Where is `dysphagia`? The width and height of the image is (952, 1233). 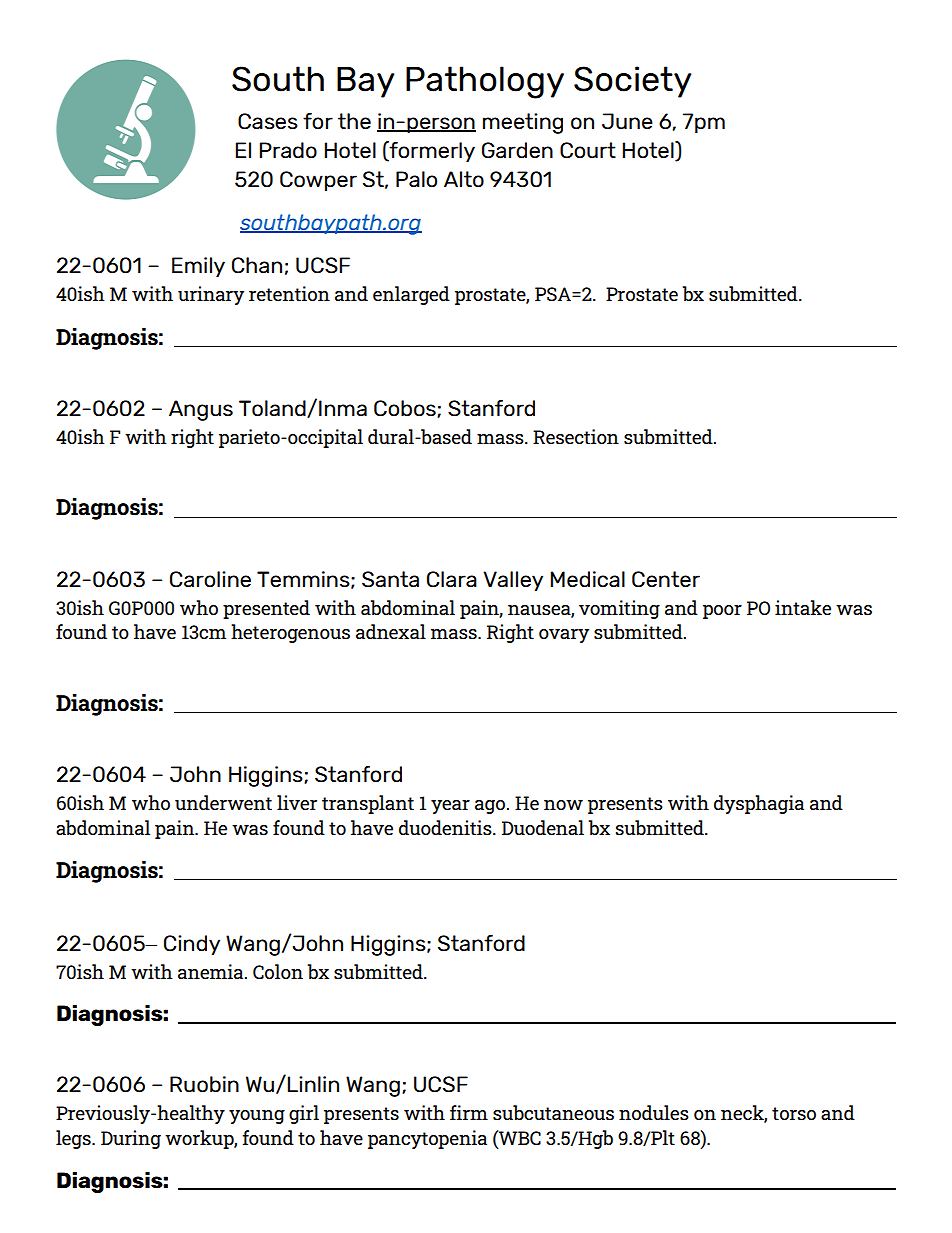 dysphagia is located at coordinates (759, 804).
